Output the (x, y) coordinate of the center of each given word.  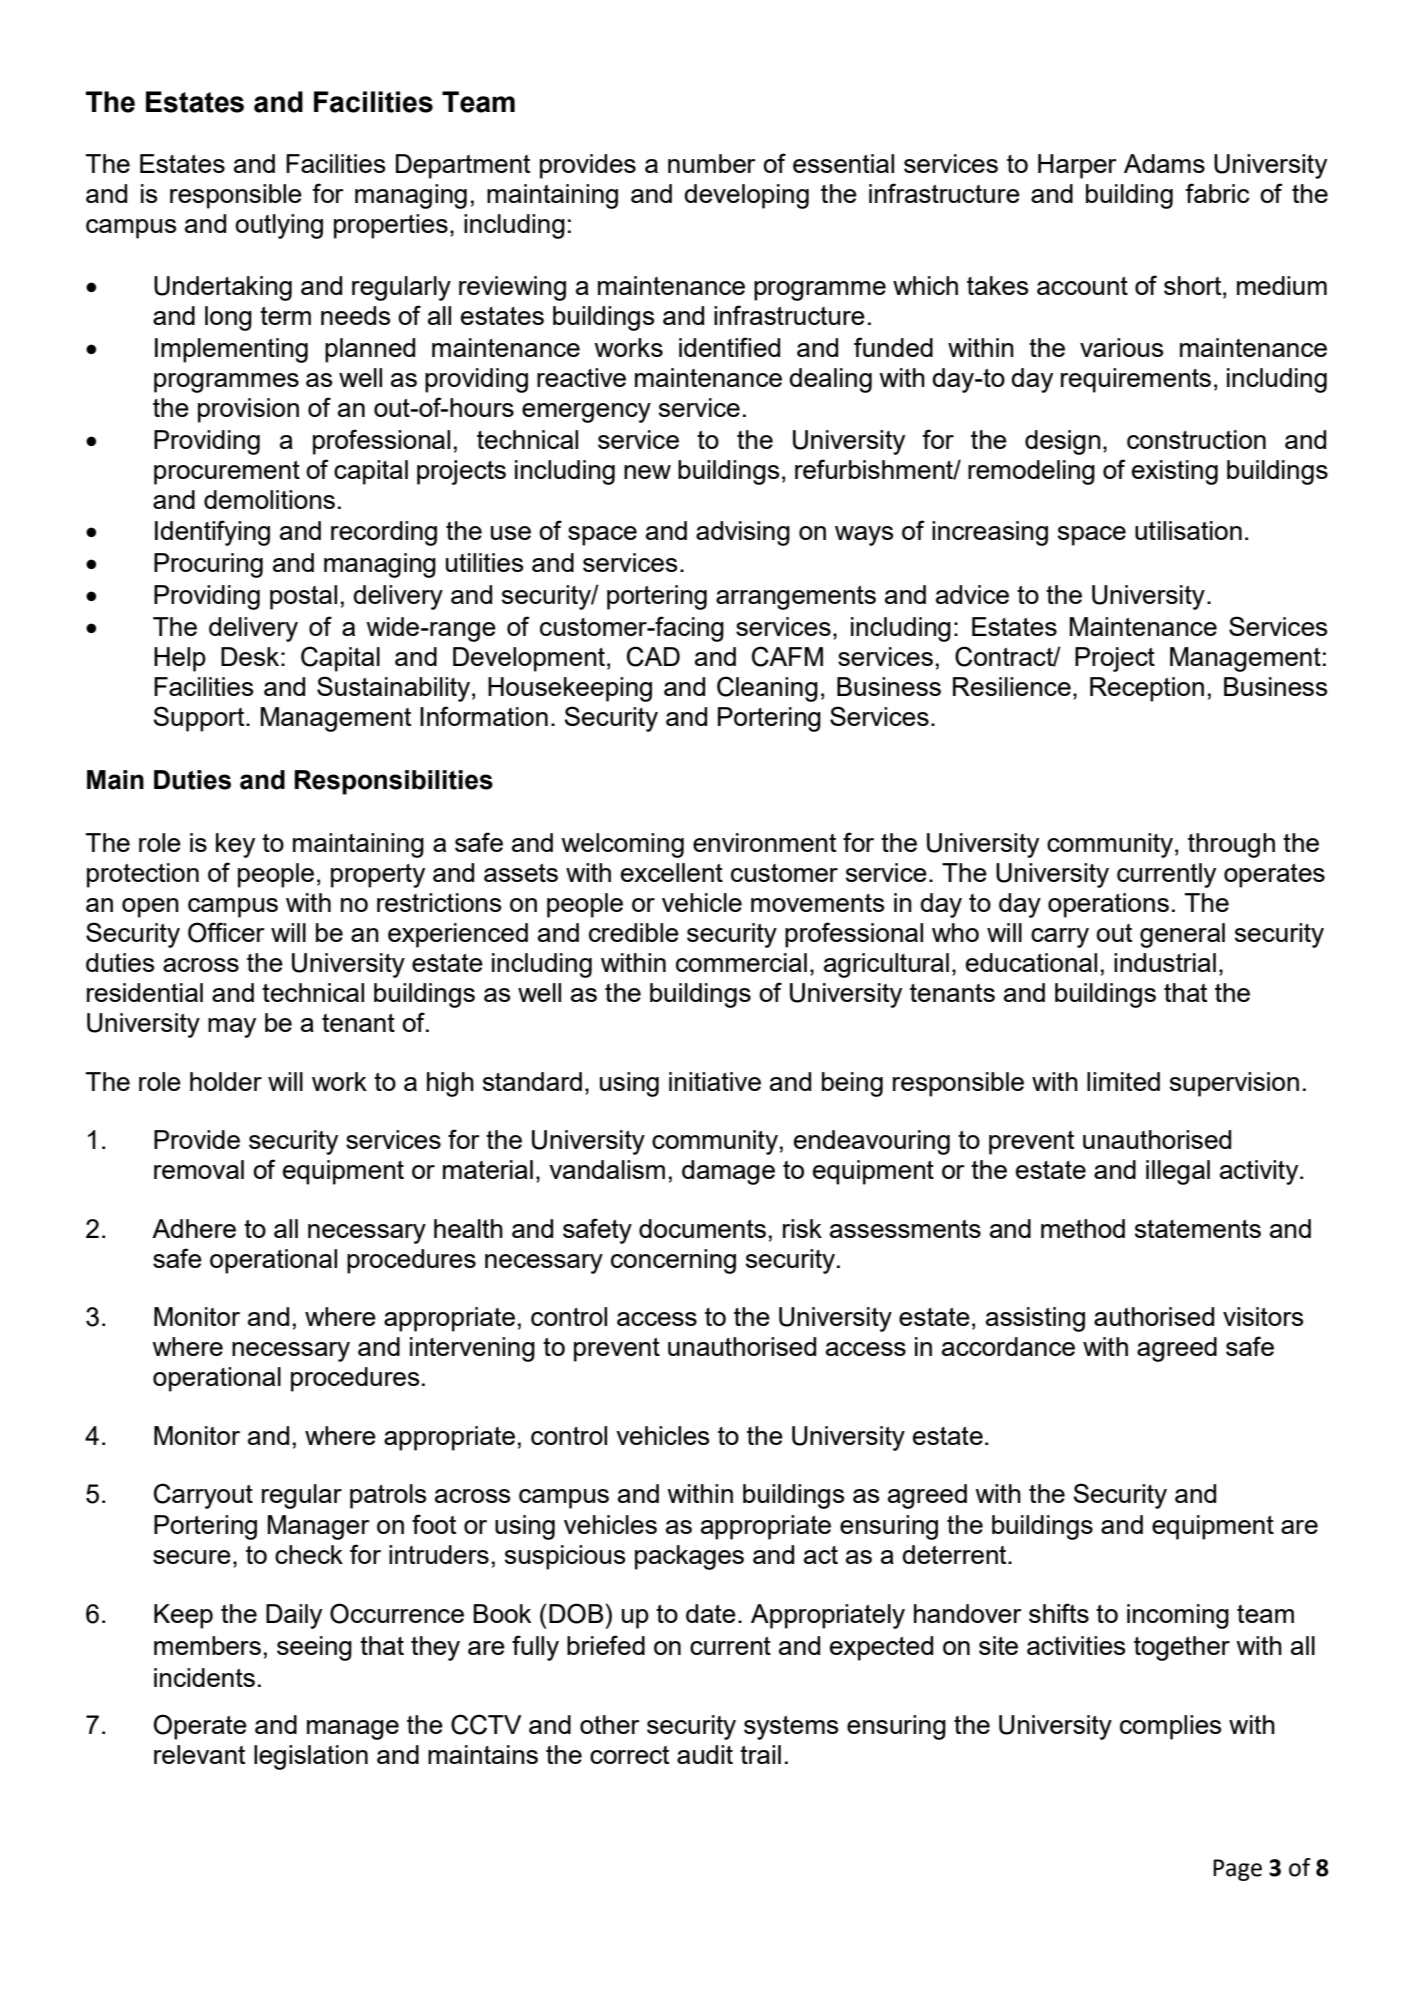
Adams (1164, 163)
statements (1198, 1229)
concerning (673, 1261)
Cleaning (767, 689)
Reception (1147, 689)
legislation (311, 1757)
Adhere (194, 1228)
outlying (279, 226)
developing (746, 196)
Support (200, 719)
